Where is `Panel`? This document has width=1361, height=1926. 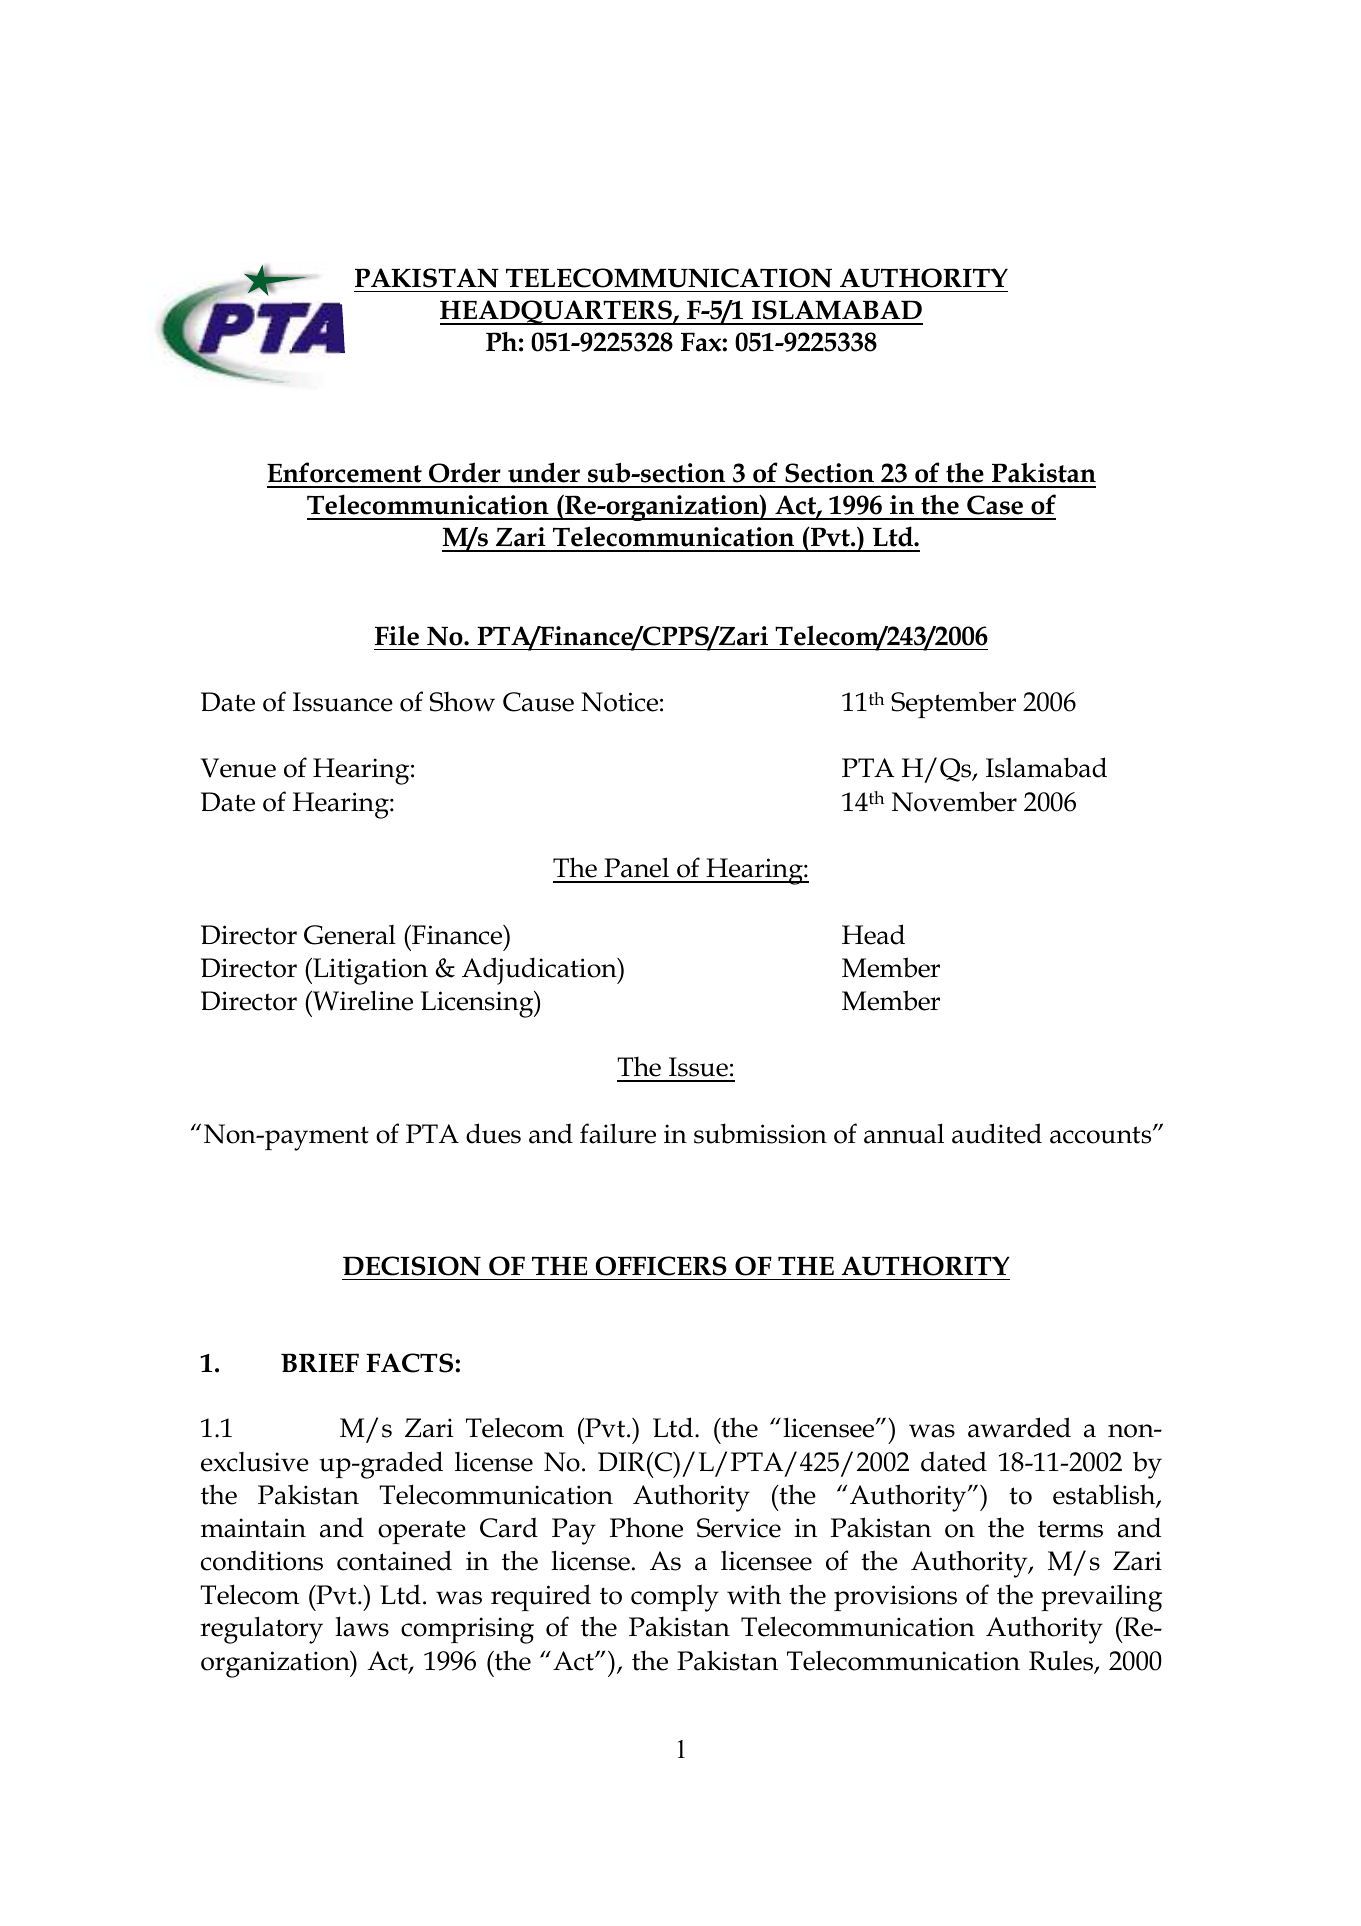
Panel is located at coordinates (636, 867).
